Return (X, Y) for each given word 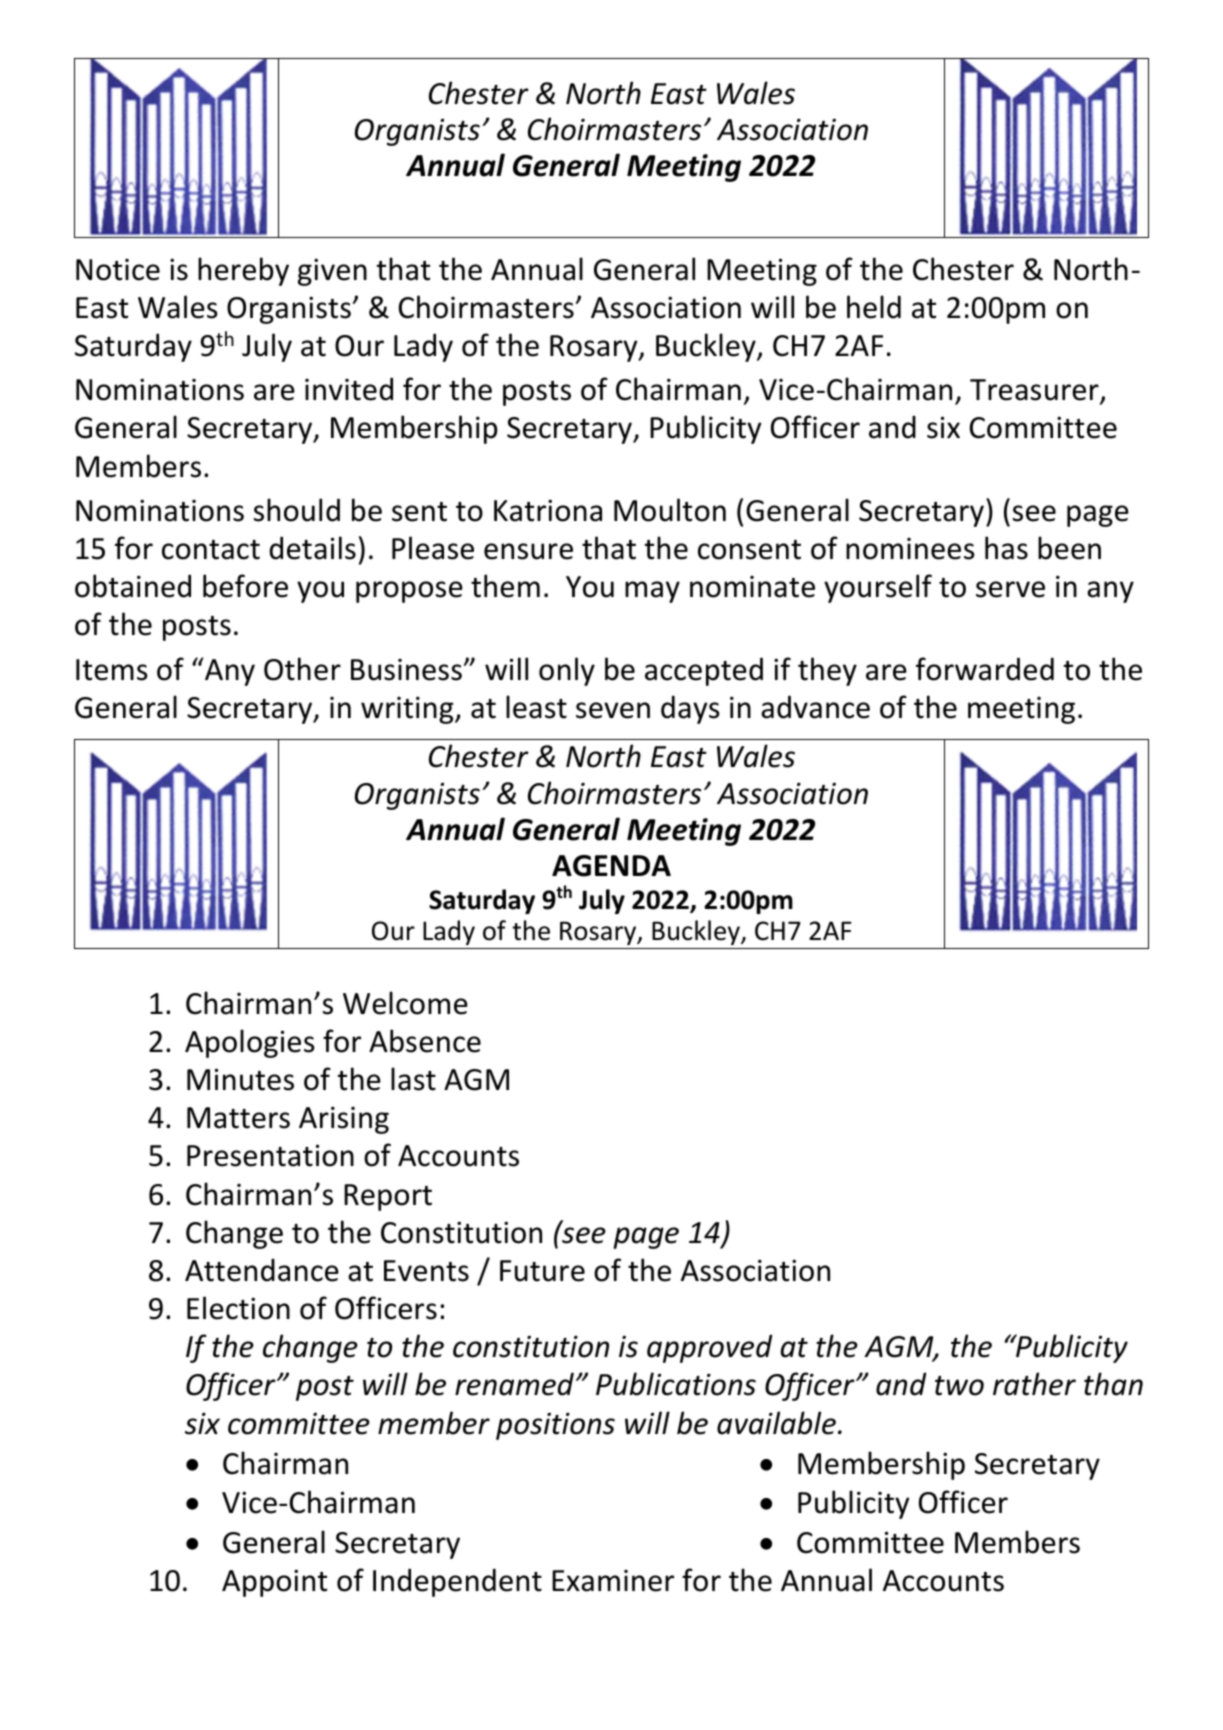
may (652, 592)
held (874, 307)
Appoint (274, 1583)
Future (542, 1271)
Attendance (262, 1270)
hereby (243, 271)
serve (1010, 589)
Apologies (250, 1043)
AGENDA (611, 866)
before (245, 586)
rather (1034, 1384)
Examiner (613, 1581)
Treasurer (1035, 391)
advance (815, 707)
